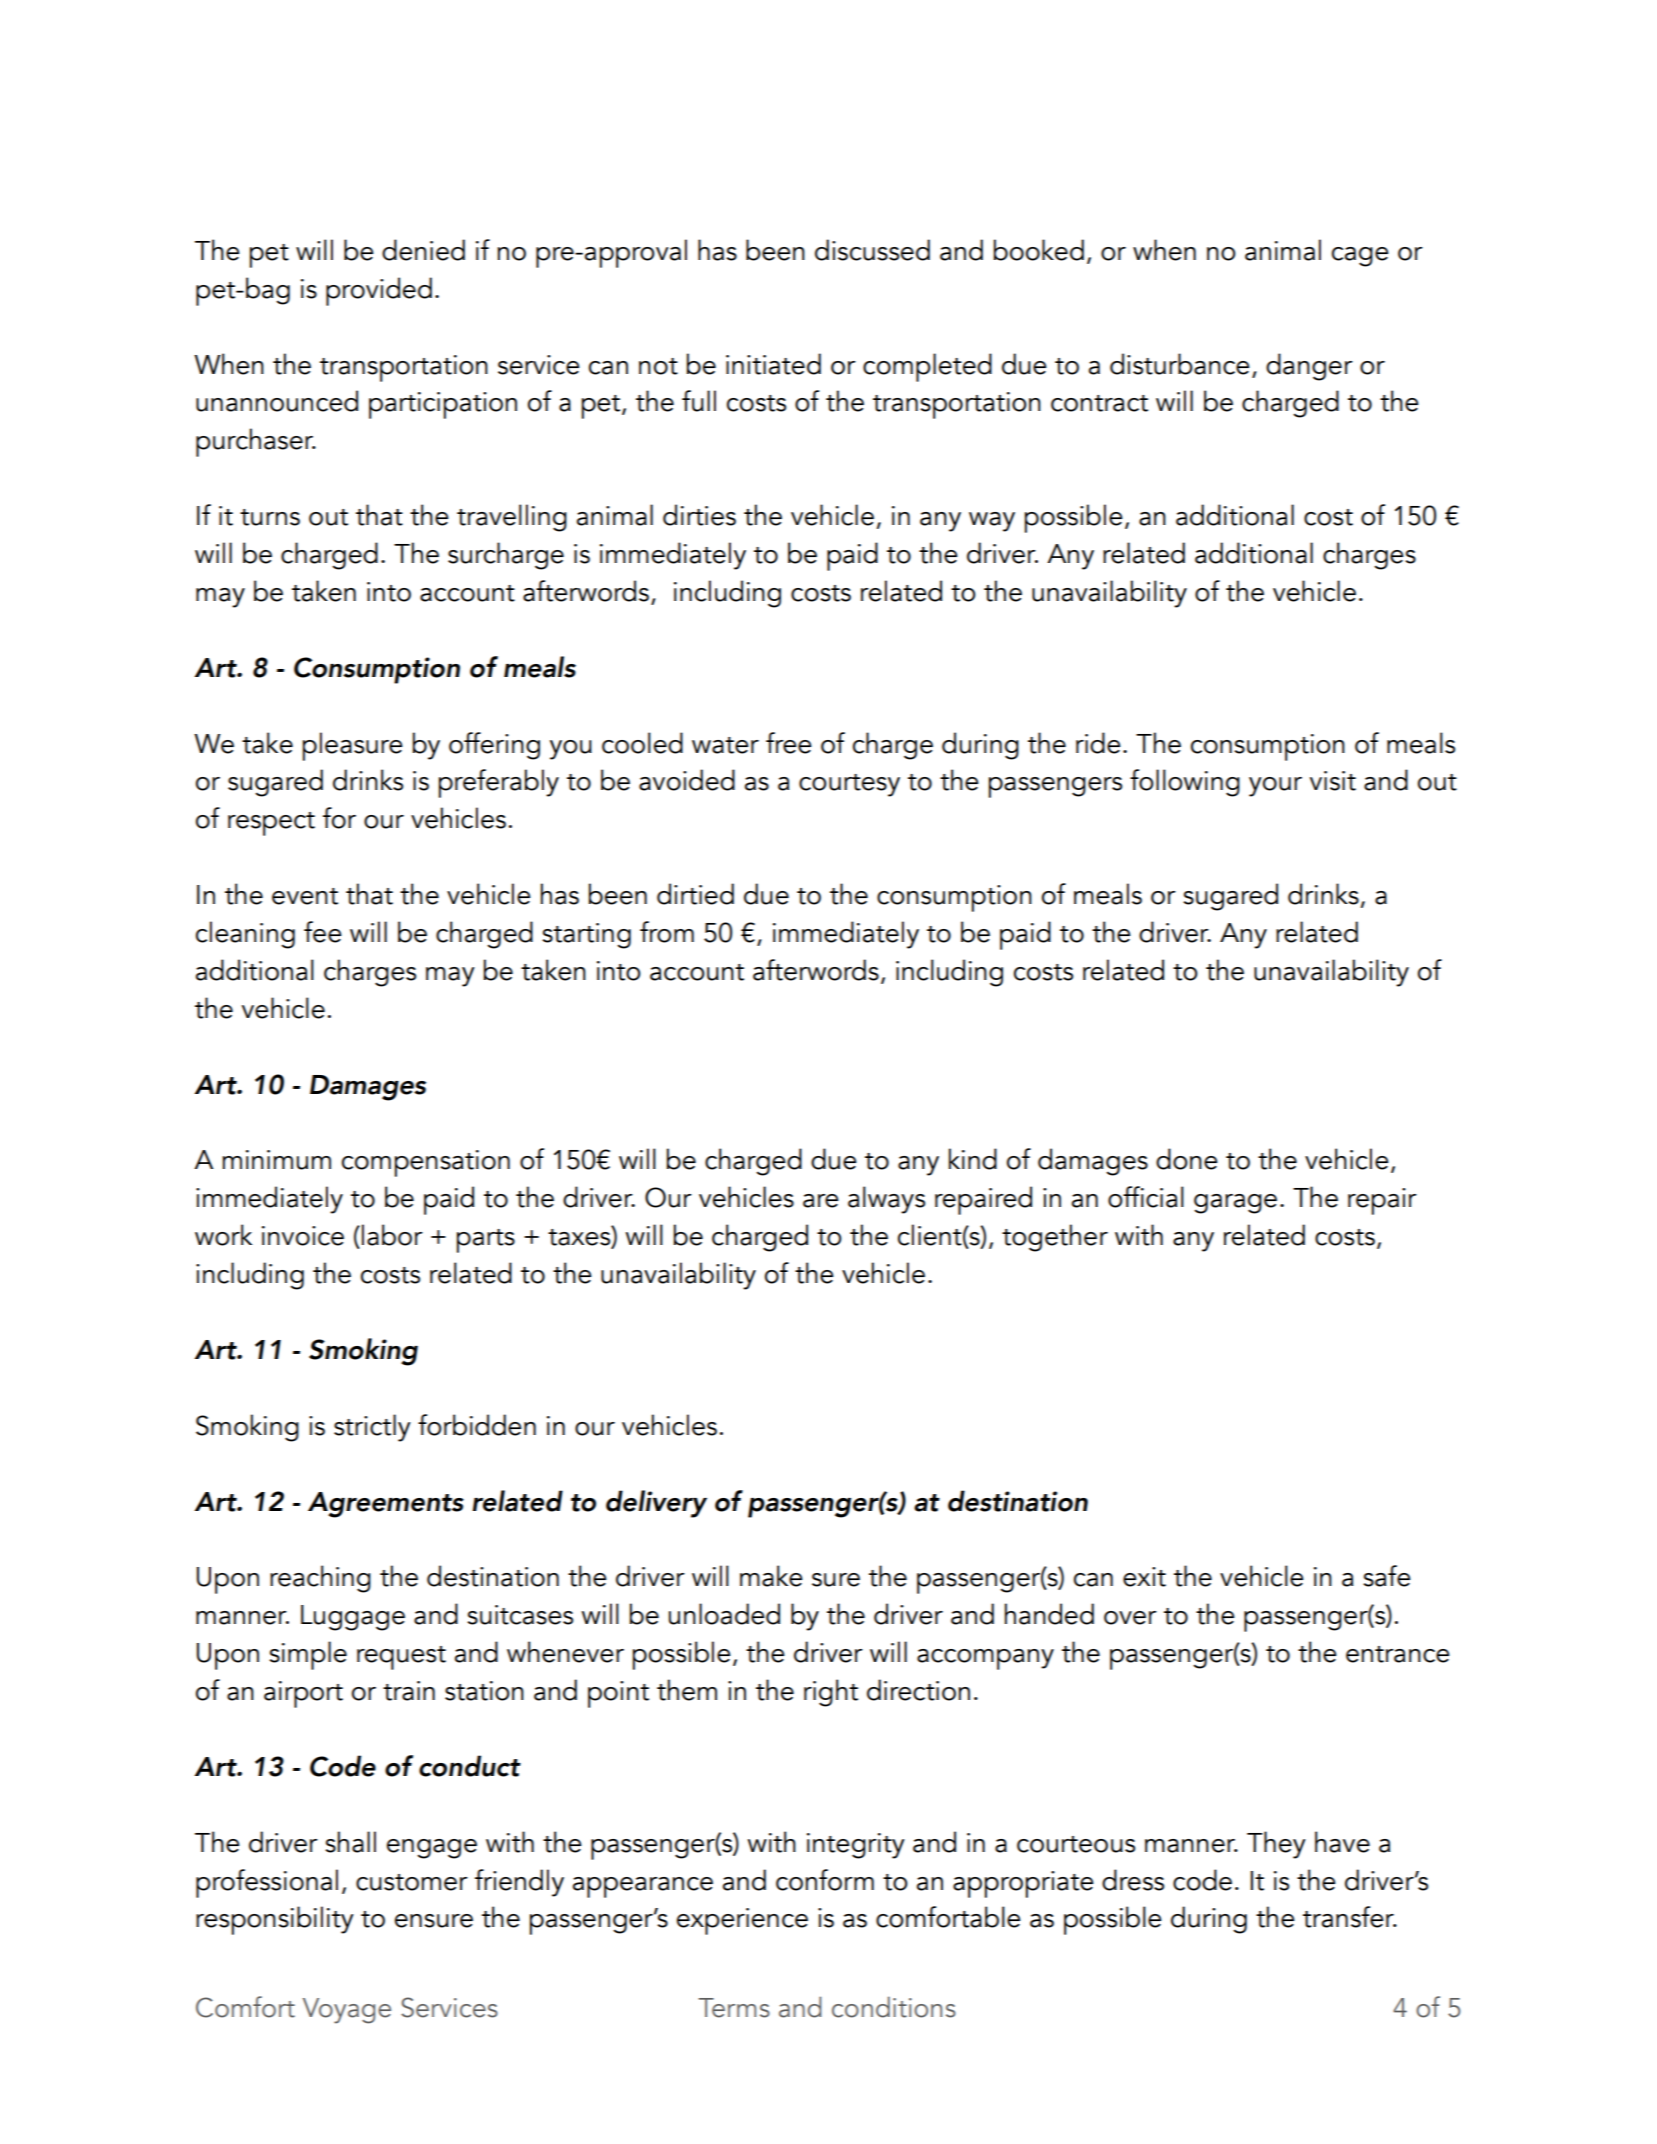 This screenshot has height=2144, width=1657. I want to click on Voyage, so click(347, 2011).
